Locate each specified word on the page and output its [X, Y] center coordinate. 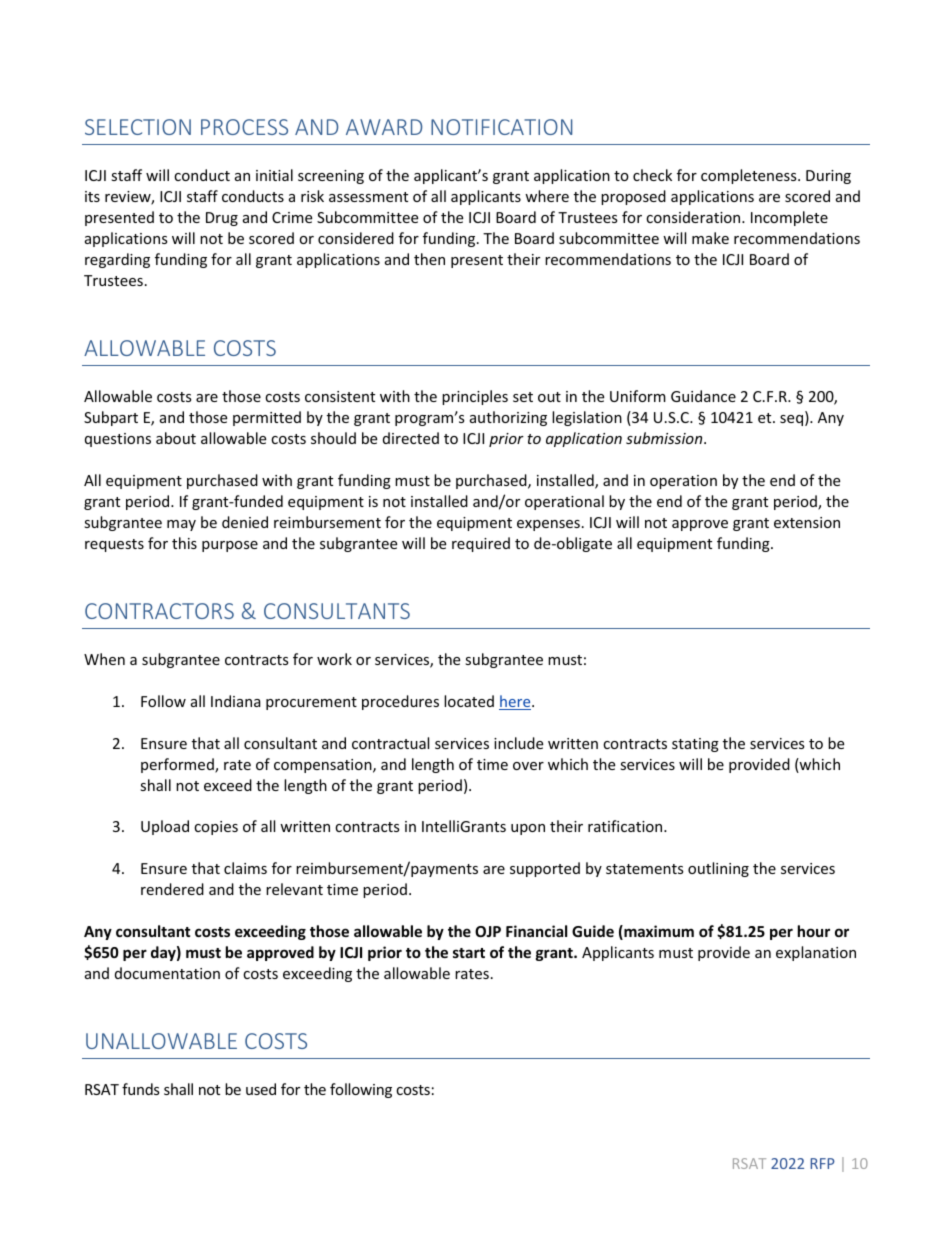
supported [545, 869]
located [469, 701]
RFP [822, 1163]
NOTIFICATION [501, 127]
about [176, 438]
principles [475, 397]
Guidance [703, 396]
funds [141, 1089]
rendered [172, 889]
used [261, 1089]
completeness [750, 176]
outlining [718, 869]
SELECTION [138, 127]
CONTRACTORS [159, 611]
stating [695, 745]
